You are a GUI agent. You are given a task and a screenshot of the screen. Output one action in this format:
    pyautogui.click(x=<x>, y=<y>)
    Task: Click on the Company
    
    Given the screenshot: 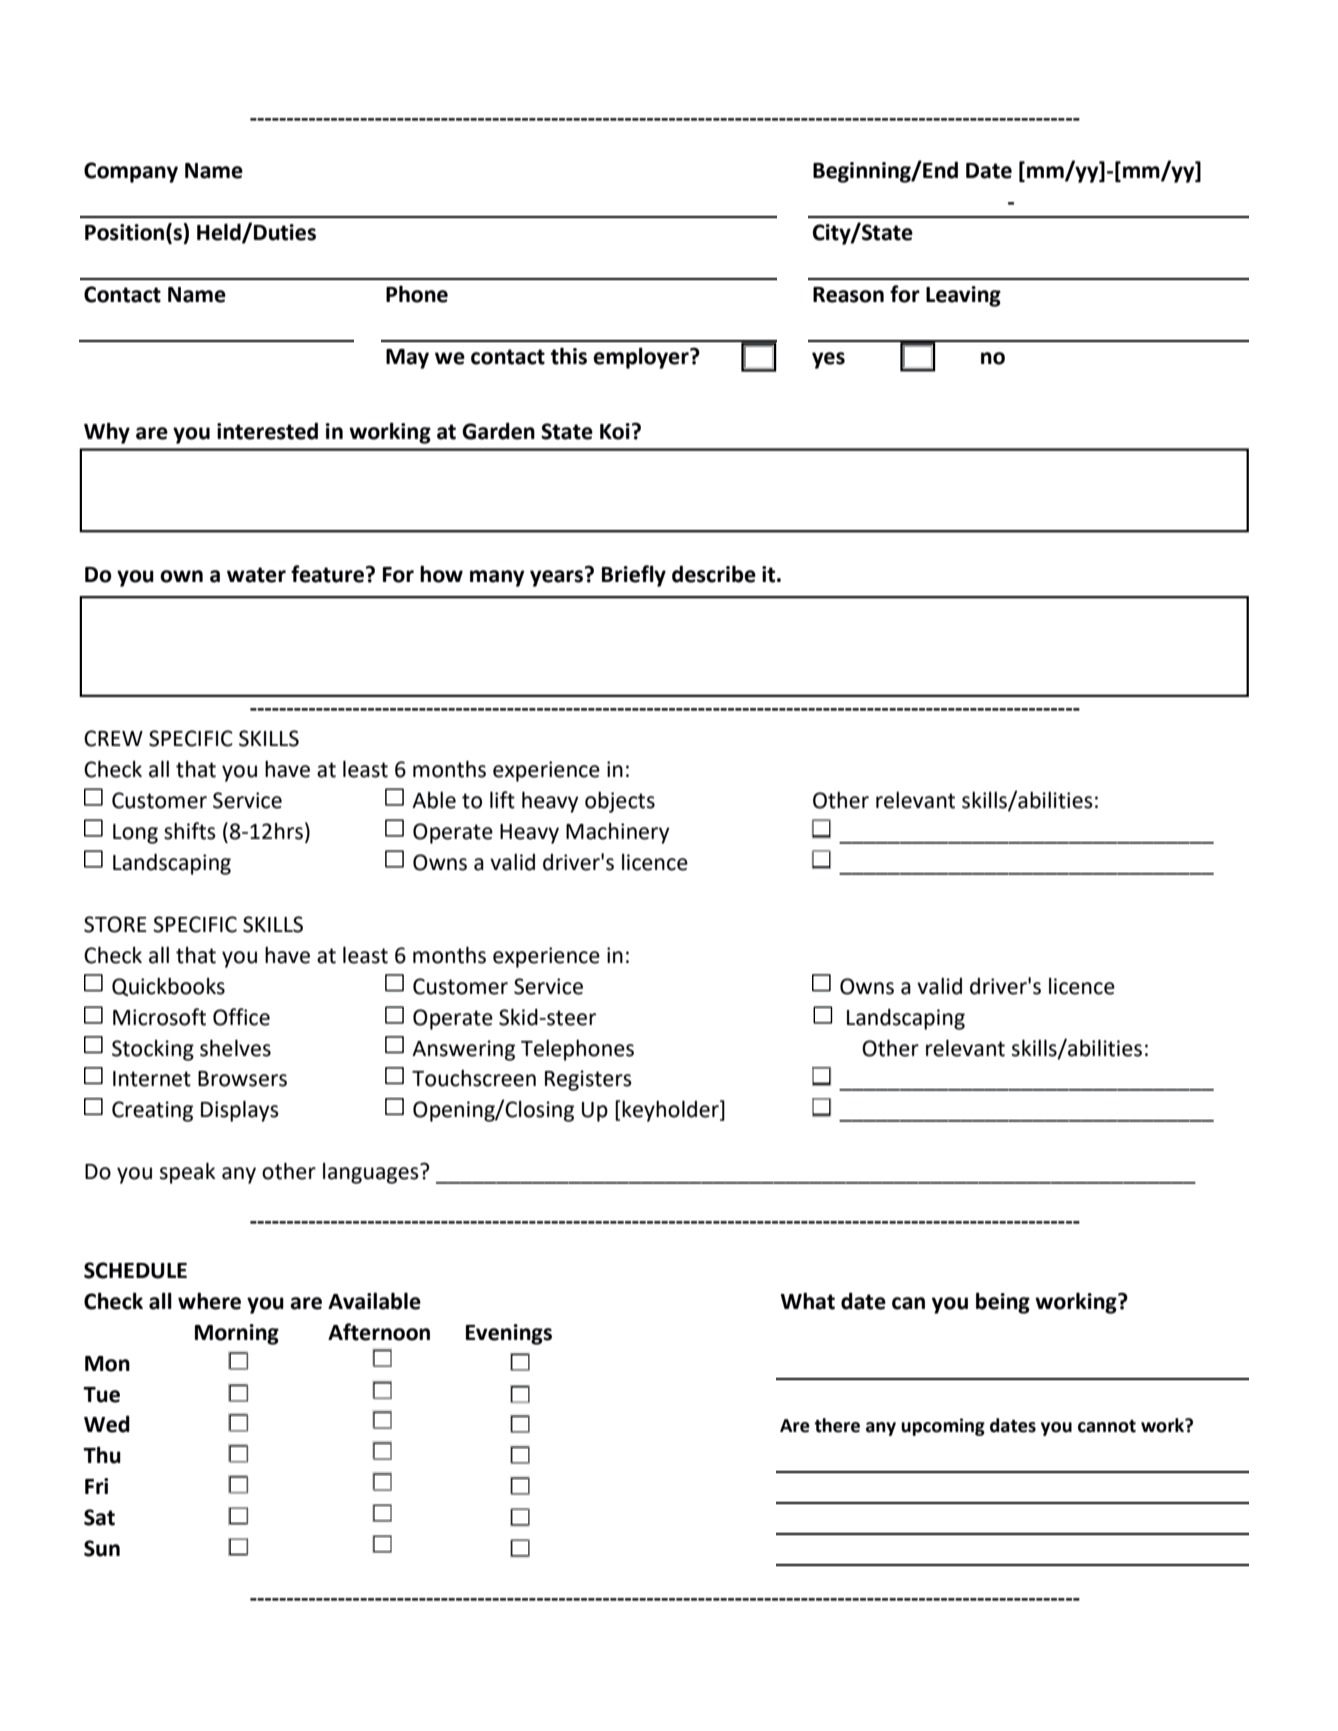 What is the action you would take?
    pyautogui.click(x=131, y=172)
